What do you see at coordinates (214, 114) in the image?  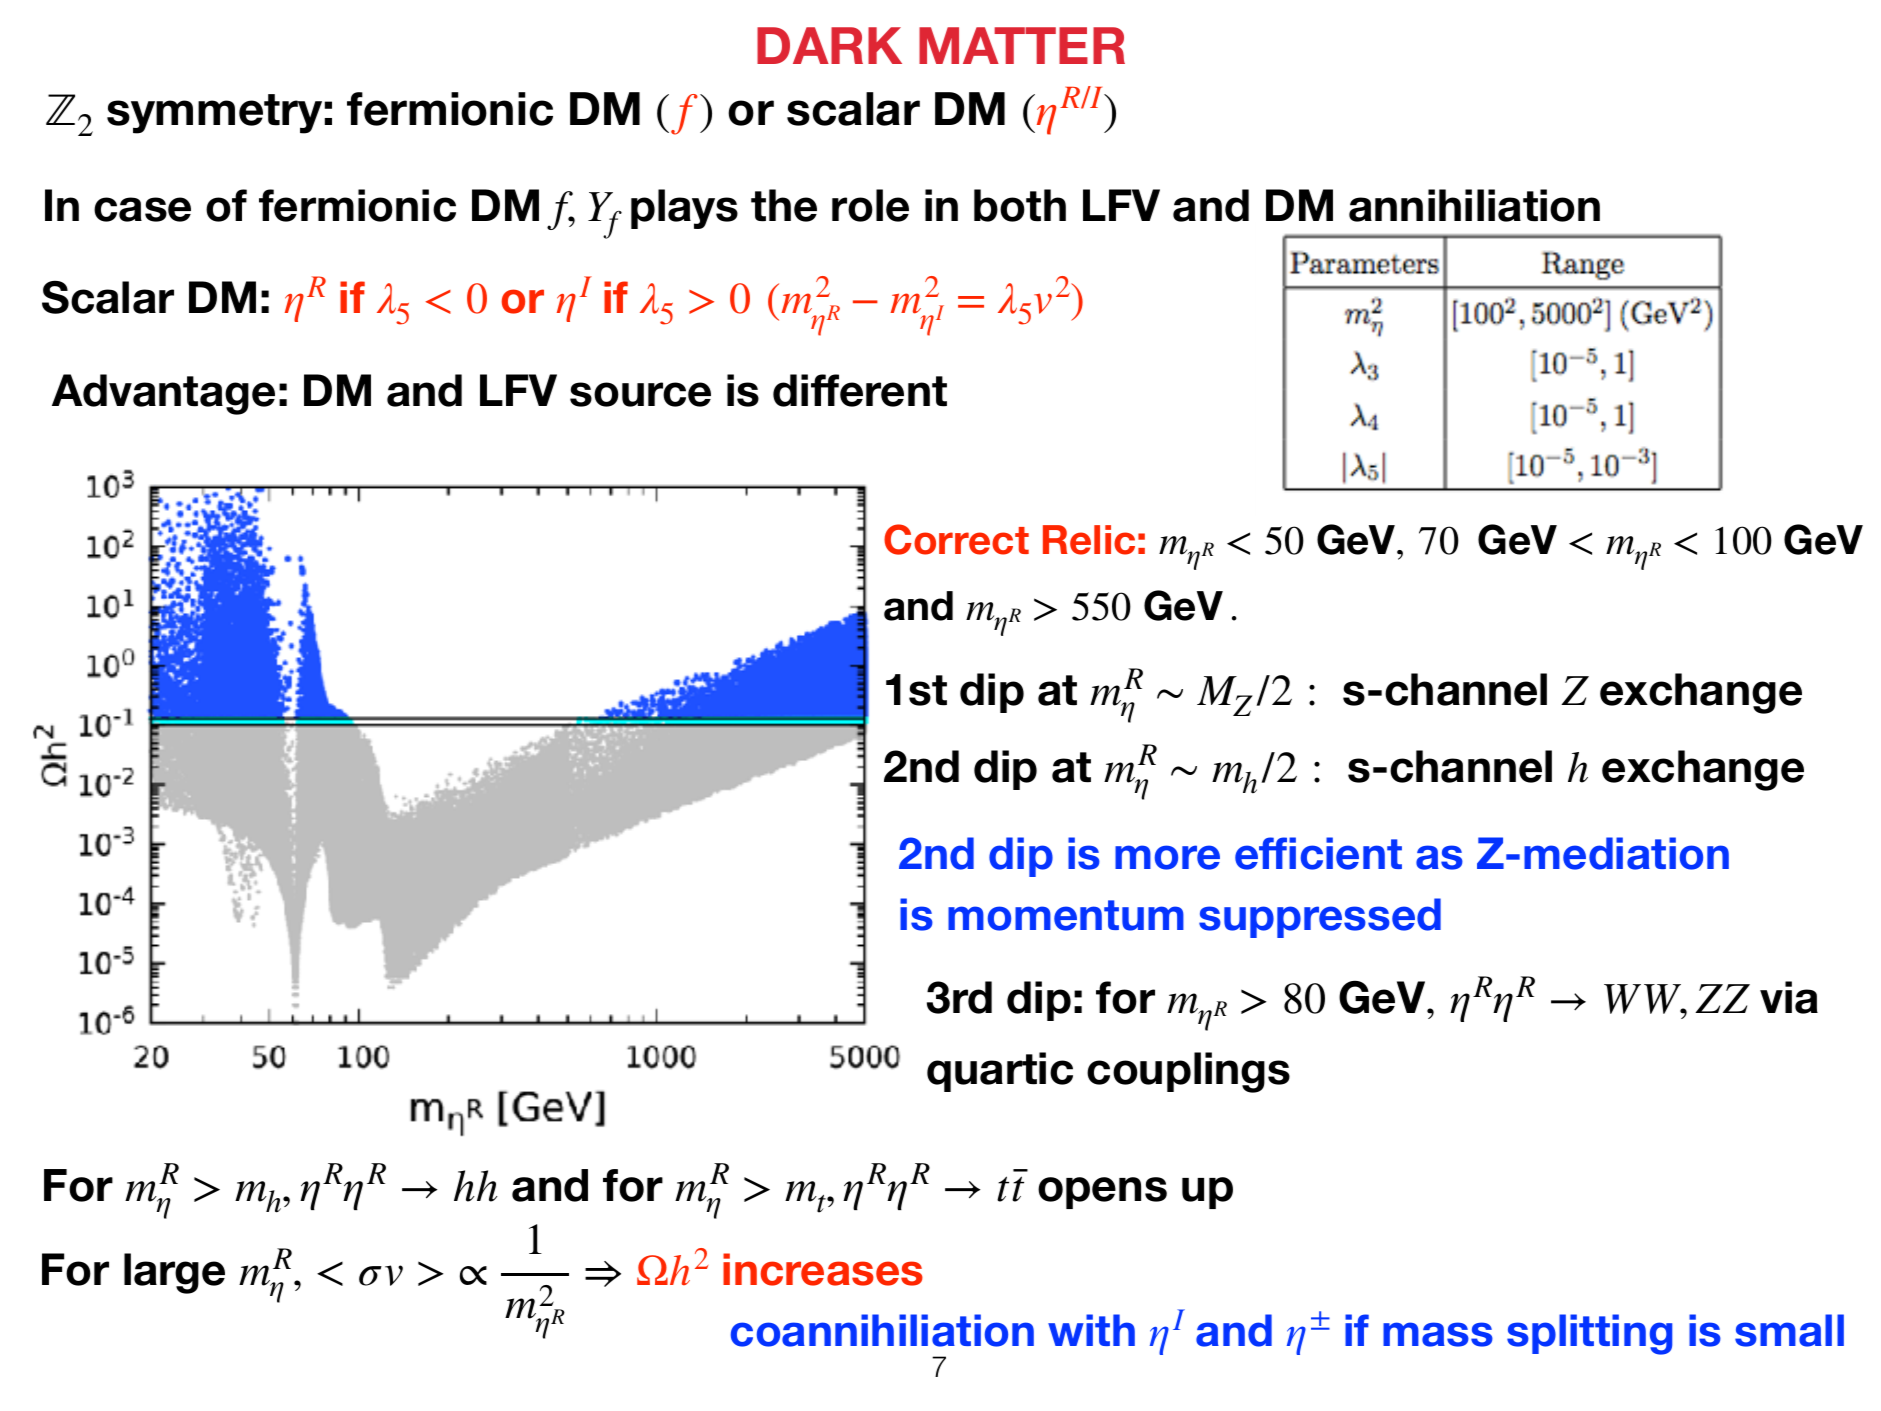 I see `symmetry` at bounding box center [214, 114].
